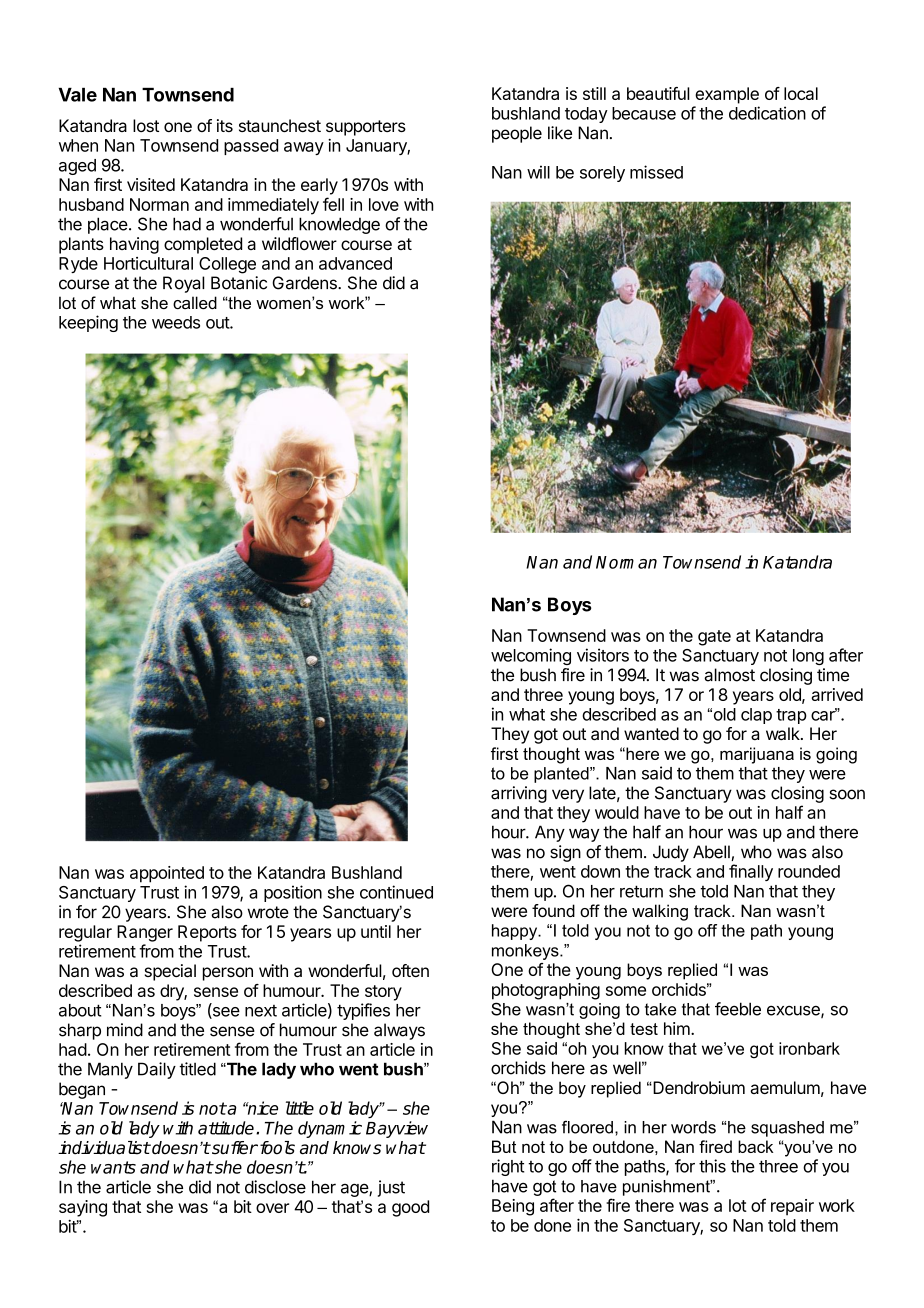 Image resolution: width=924 pixels, height=1308 pixels. What do you see at coordinates (410, 970) in the screenshot?
I see `often` at bounding box center [410, 970].
